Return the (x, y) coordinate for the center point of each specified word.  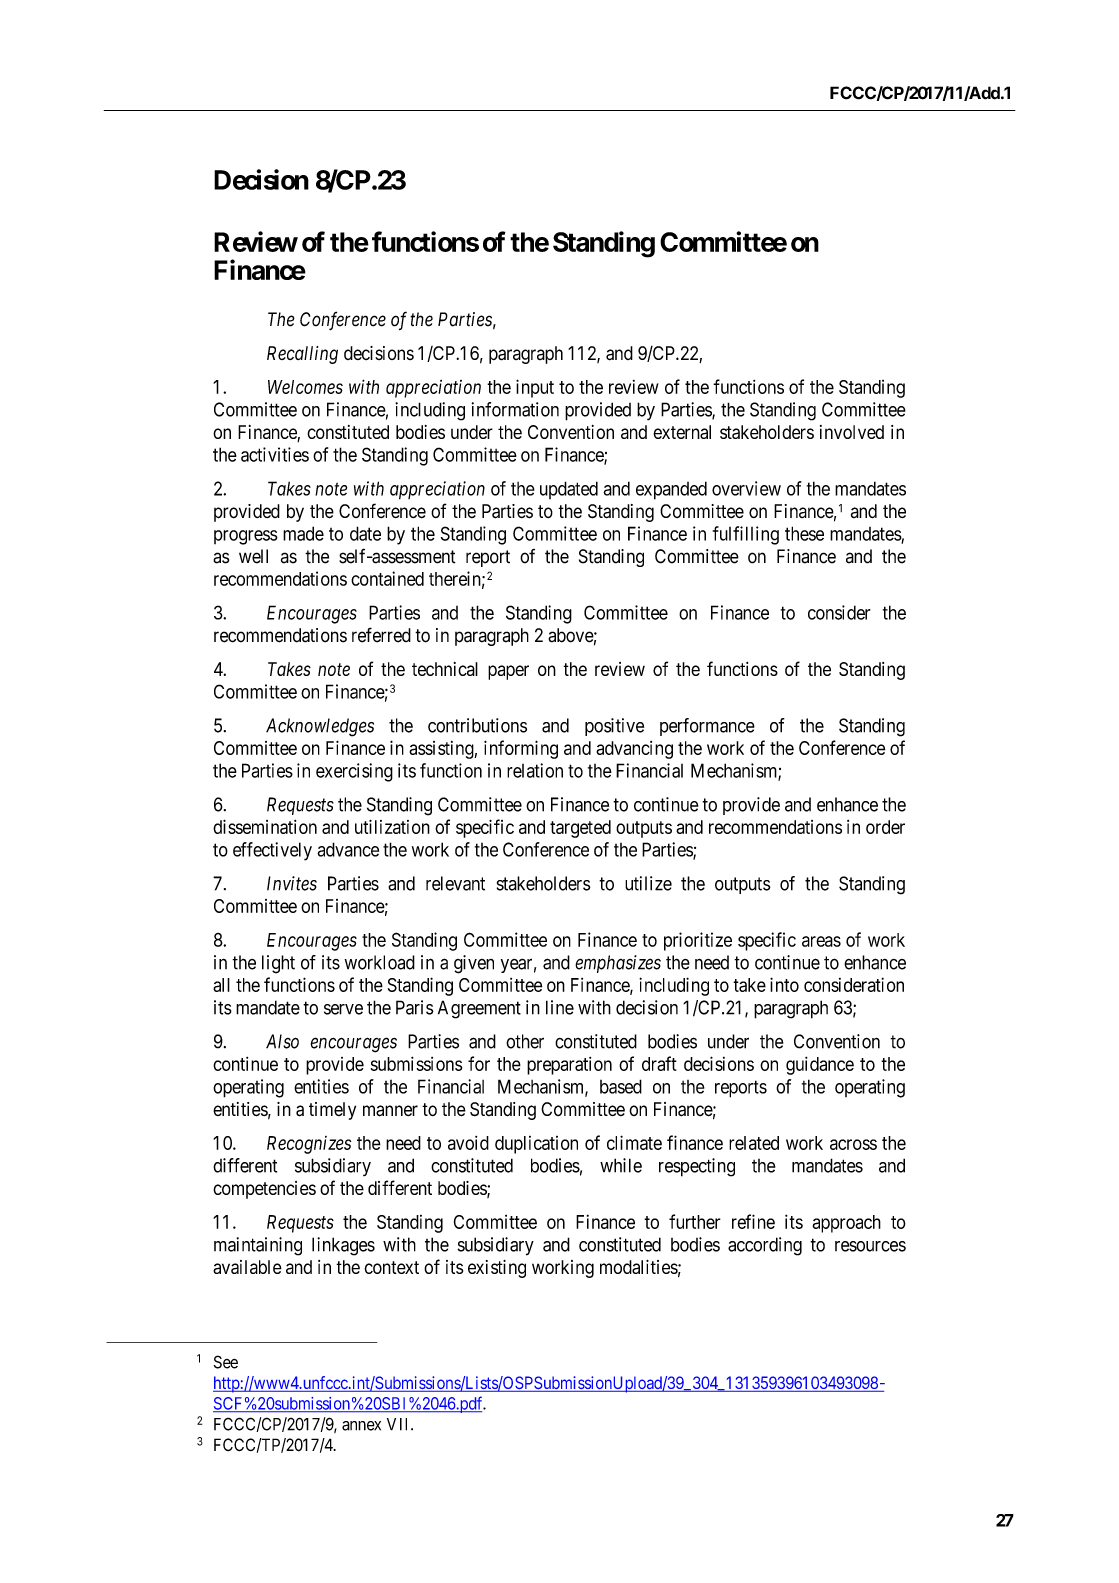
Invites (292, 883)
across (853, 1144)
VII (399, 1424)
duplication (536, 1145)
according (765, 1246)
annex (361, 1426)
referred (381, 635)
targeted (580, 829)
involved (852, 432)
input (535, 388)
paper (508, 672)
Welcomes (305, 387)
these (804, 533)
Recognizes (309, 1145)
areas (821, 941)
